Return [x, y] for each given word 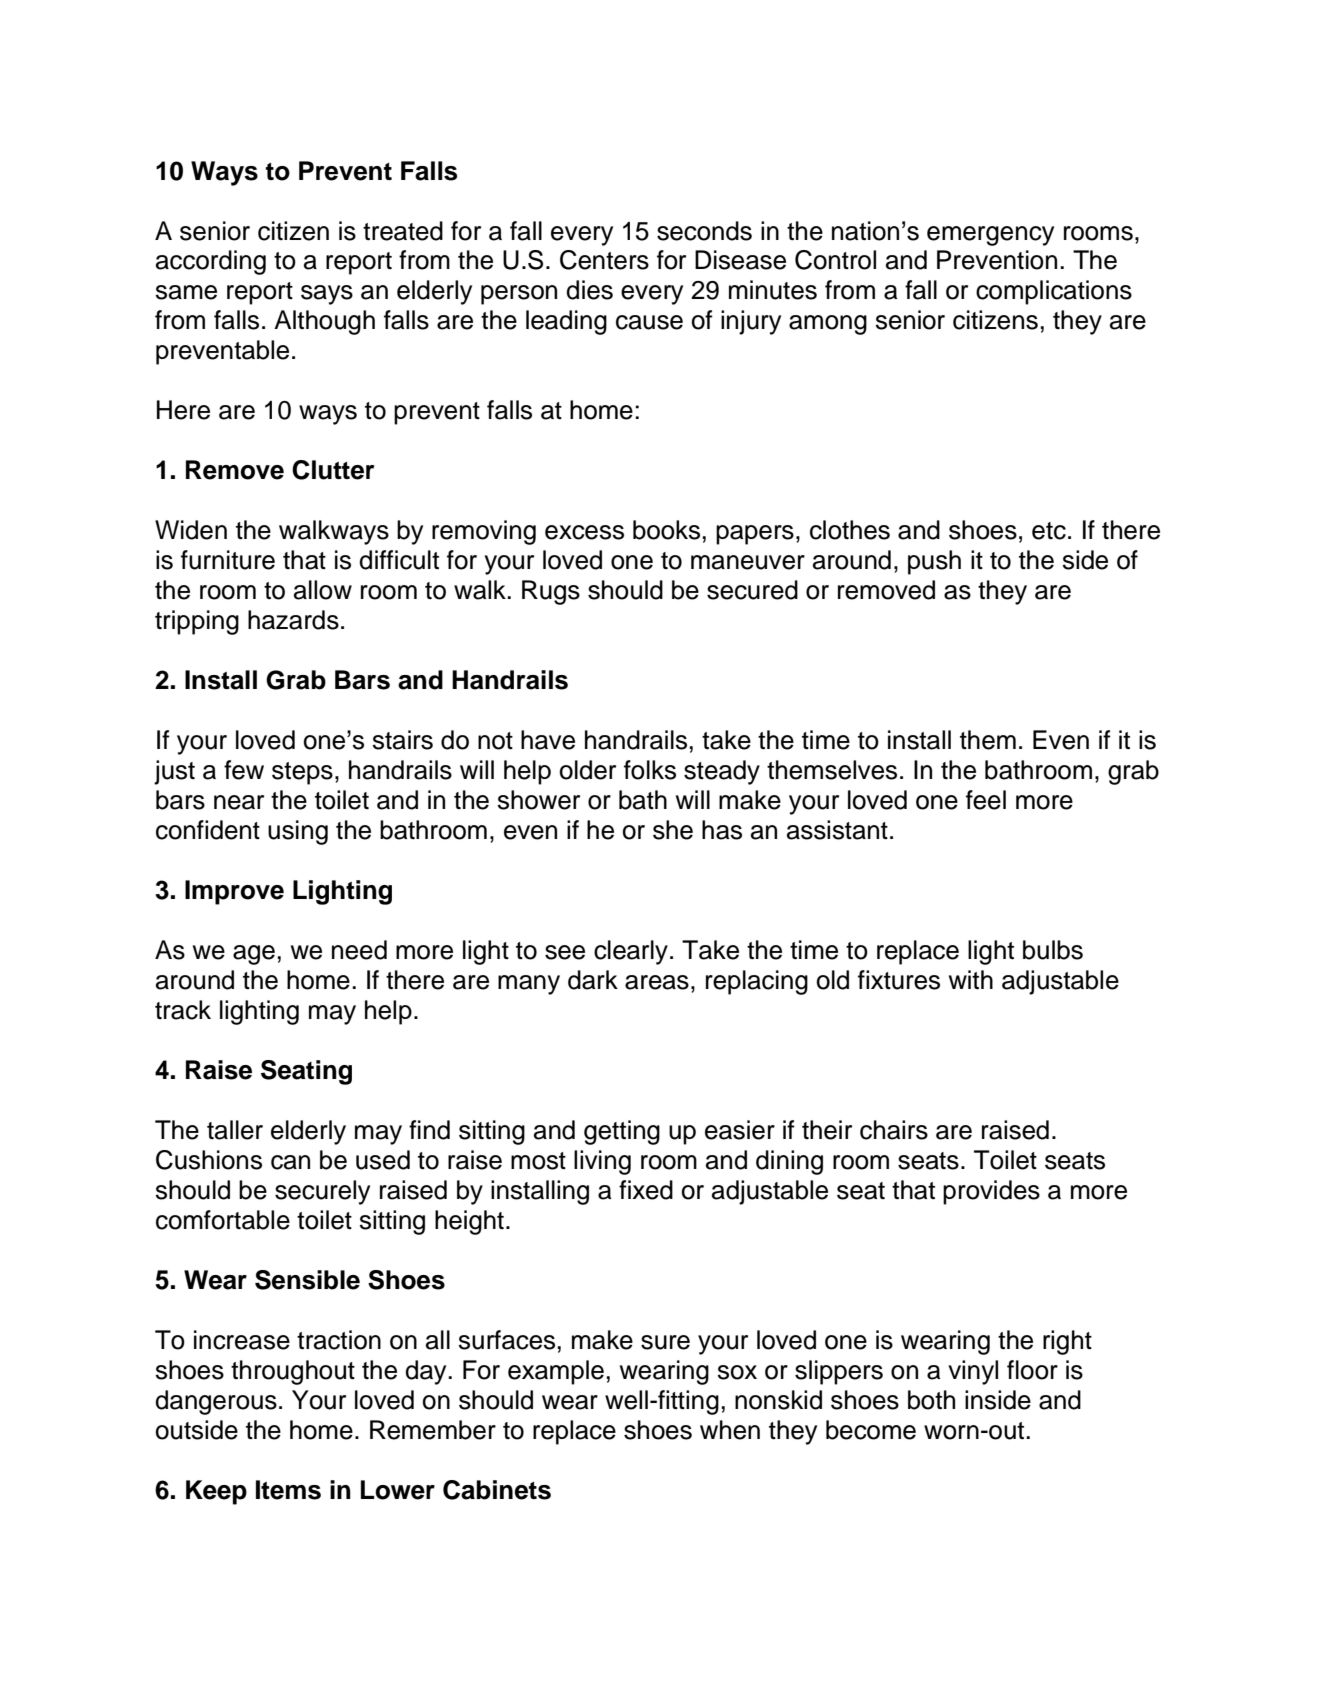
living [602, 1162]
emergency [990, 236]
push [934, 562]
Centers [604, 260]
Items [288, 1490]
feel [986, 800]
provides [991, 1192]
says [327, 295]
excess [584, 532]
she [673, 830]
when [730, 1430]
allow [323, 590]
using [298, 832]
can [290, 1162]
